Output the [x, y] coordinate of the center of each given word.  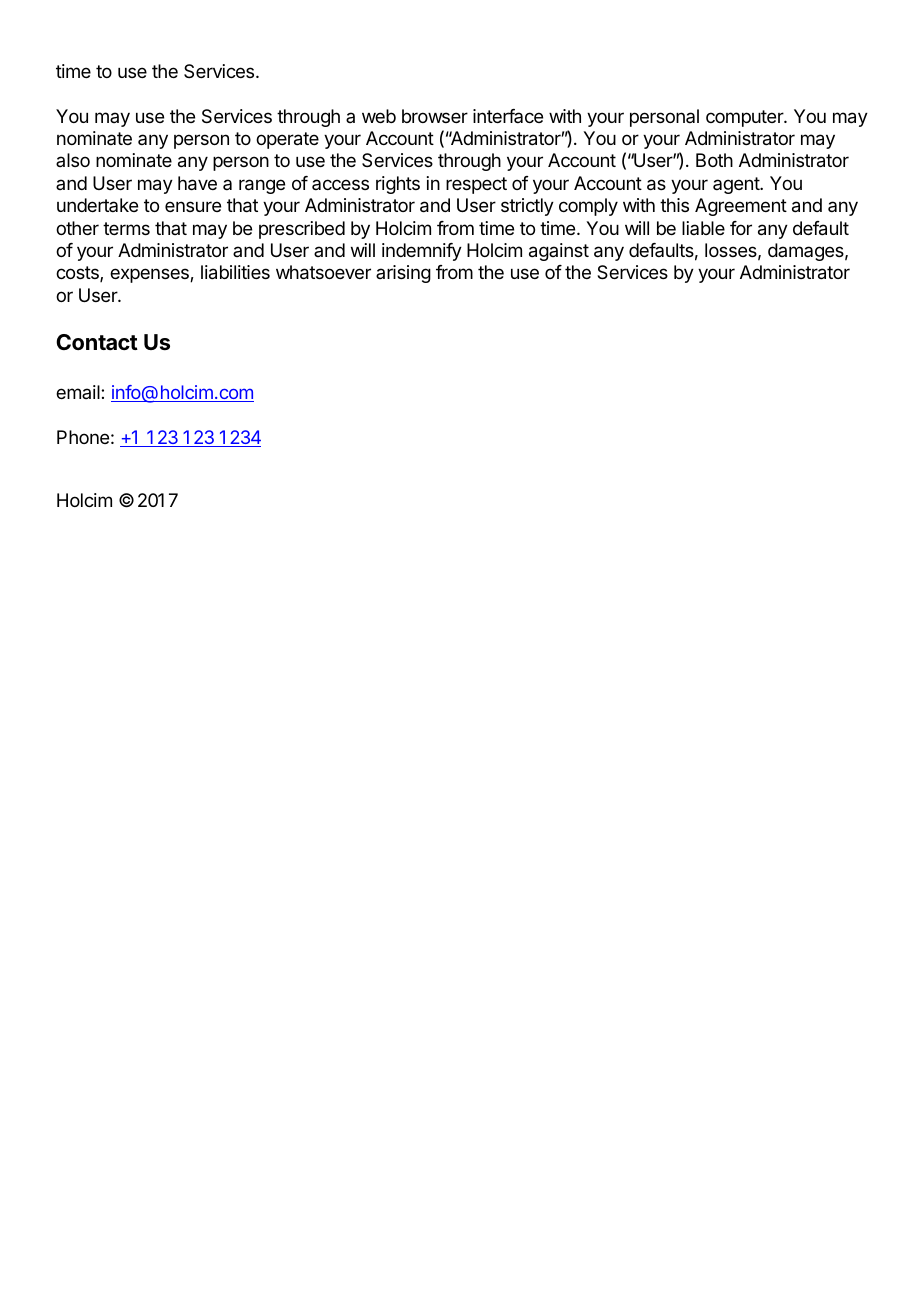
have [197, 183]
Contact [97, 342]
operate [287, 140]
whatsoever [323, 272]
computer [745, 118]
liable [703, 228]
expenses [150, 275]
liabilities [235, 272]
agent [737, 185]
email [79, 392]
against [559, 252]
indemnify [422, 252]
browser [435, 116]
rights [398, 185]
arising [403, 274]
